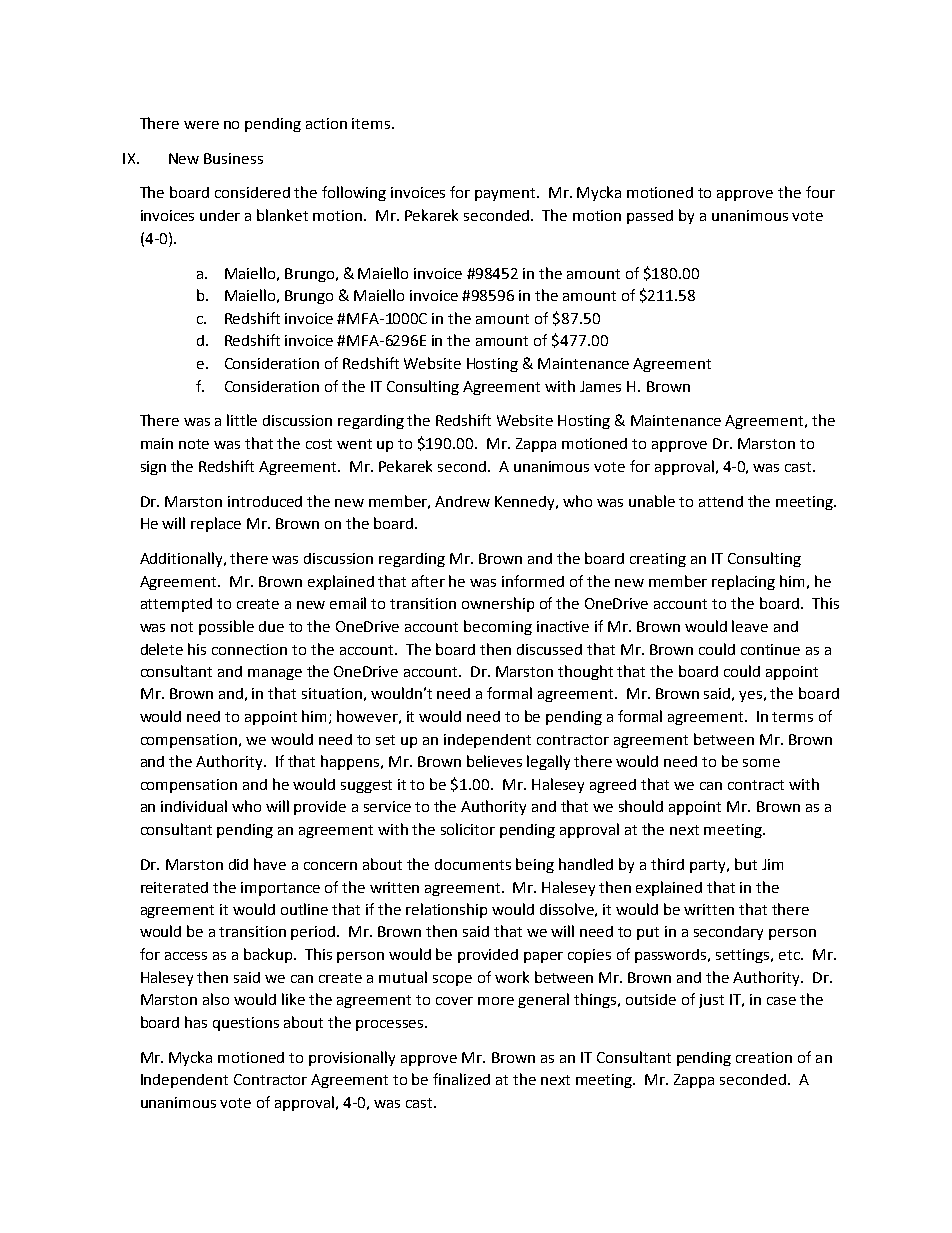 This screenshot has width=952, height=1233. I want to click on creation, so click(764, 1057).
